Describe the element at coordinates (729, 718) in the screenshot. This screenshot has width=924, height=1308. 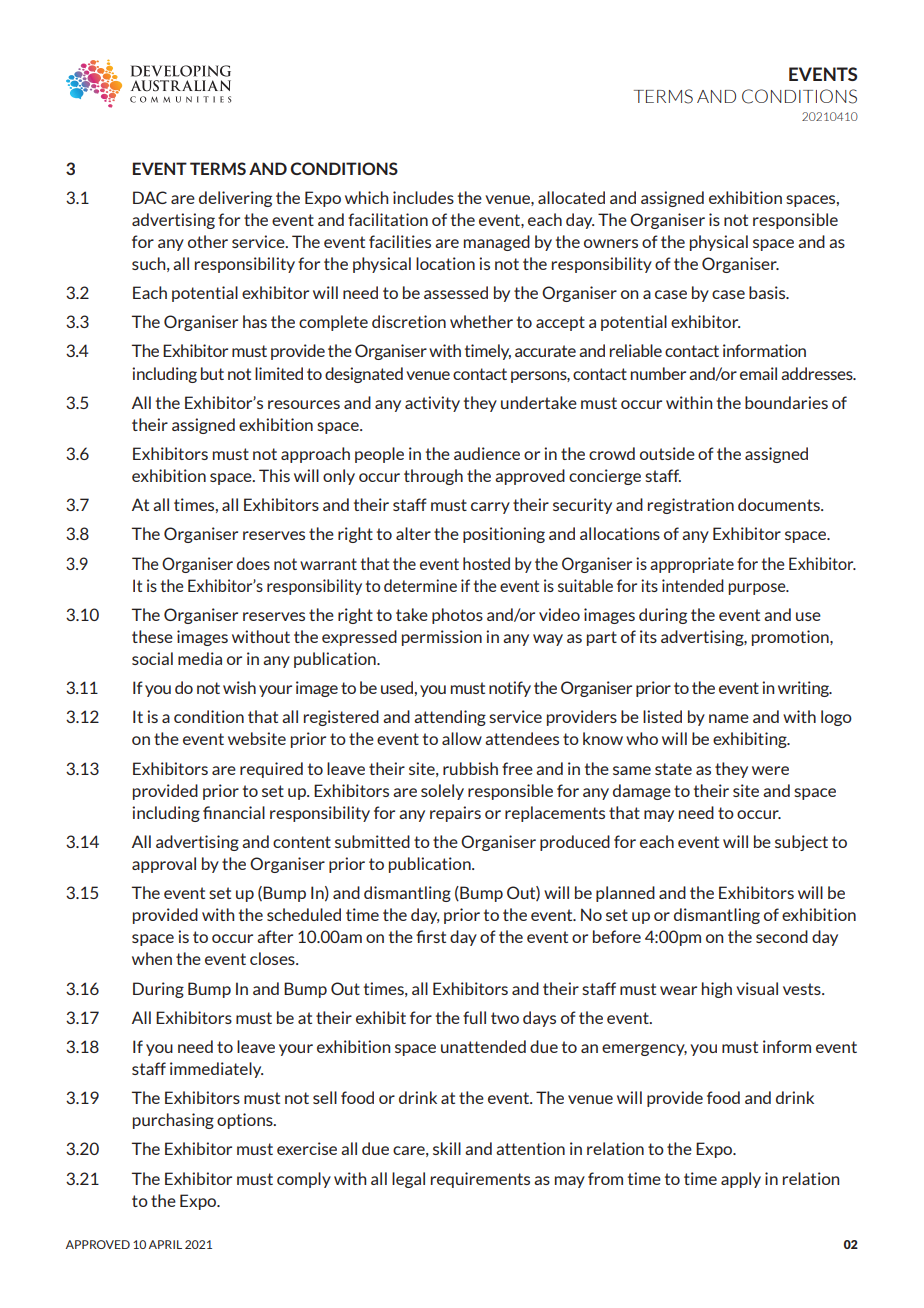
I see `name` at that location.
